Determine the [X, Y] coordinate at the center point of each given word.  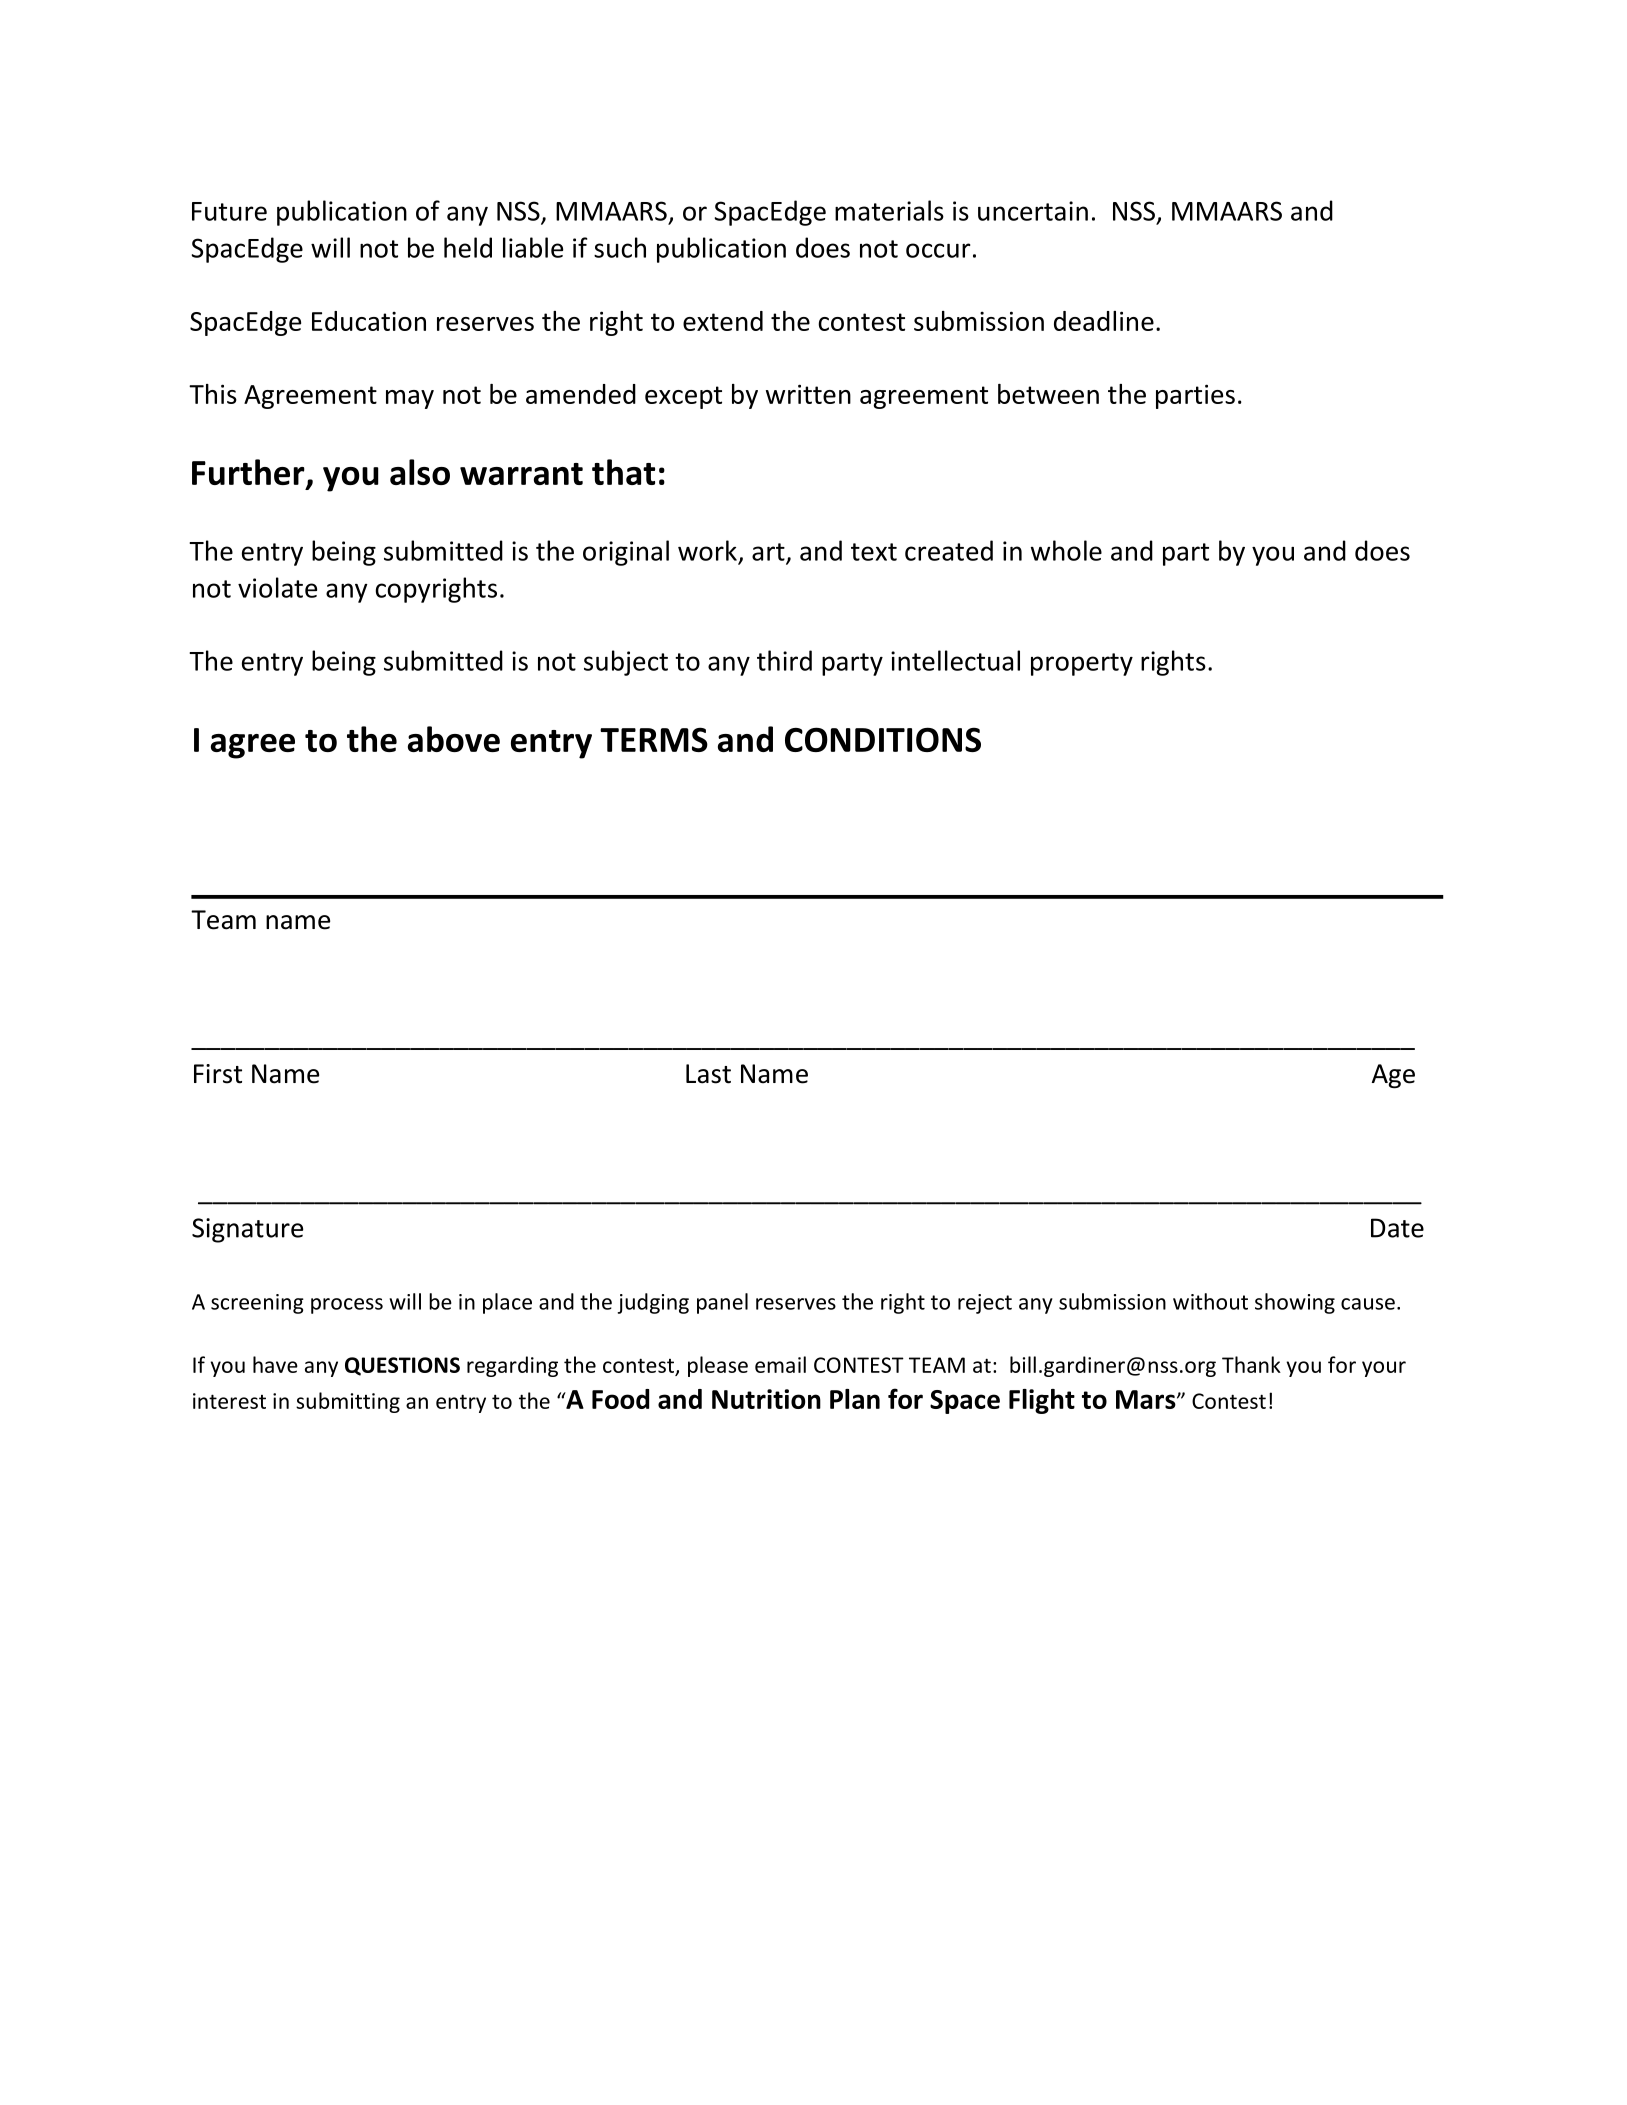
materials [889, 210]
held [468, 247]
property [1082, 664]
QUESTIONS [402, 1366]
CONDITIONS [883, 739]
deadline [1104, 321]
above [454, 739]
